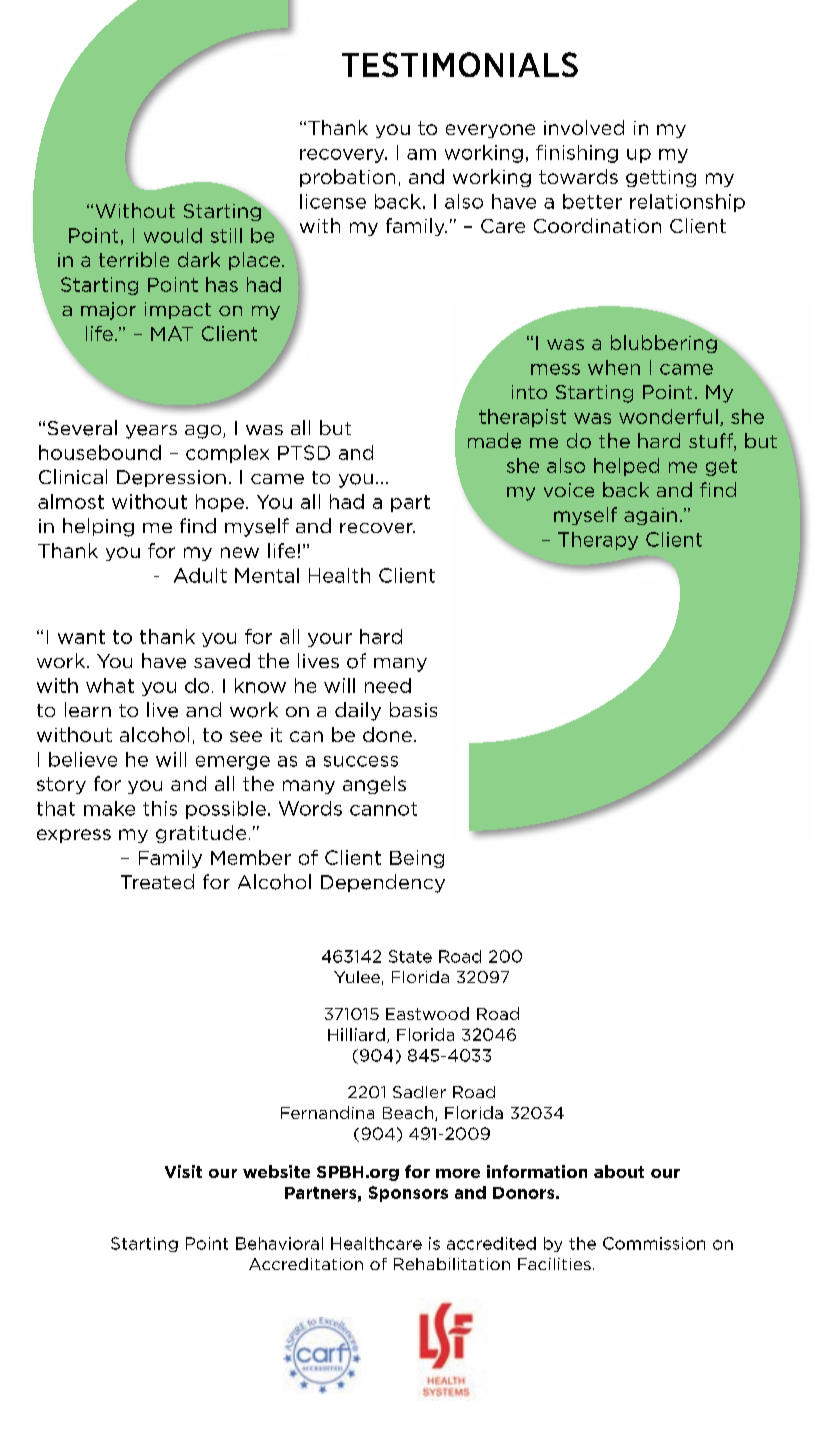  Describe the element at coordinates (151, 432) in the document. I see `years` at that location.
